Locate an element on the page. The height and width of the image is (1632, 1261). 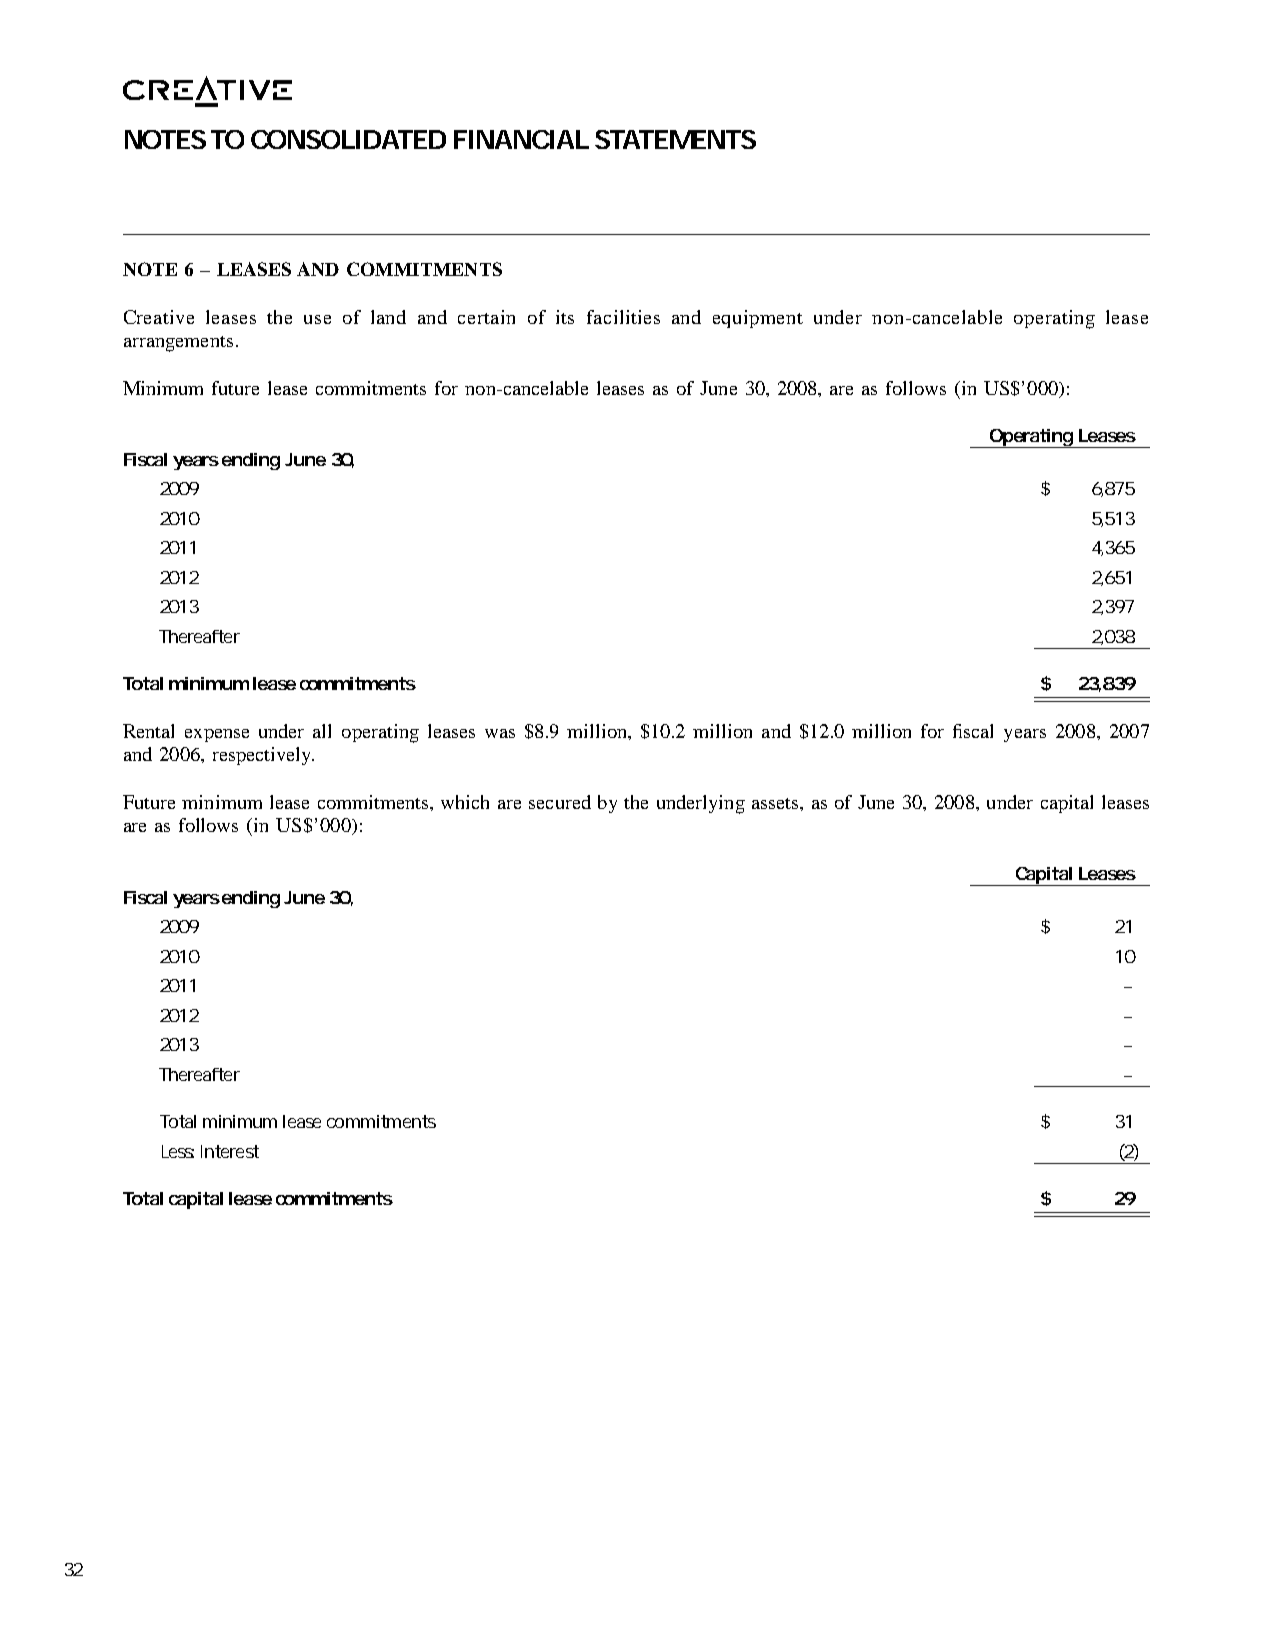
FINANCIAL is located at coordinates (521, 139).
